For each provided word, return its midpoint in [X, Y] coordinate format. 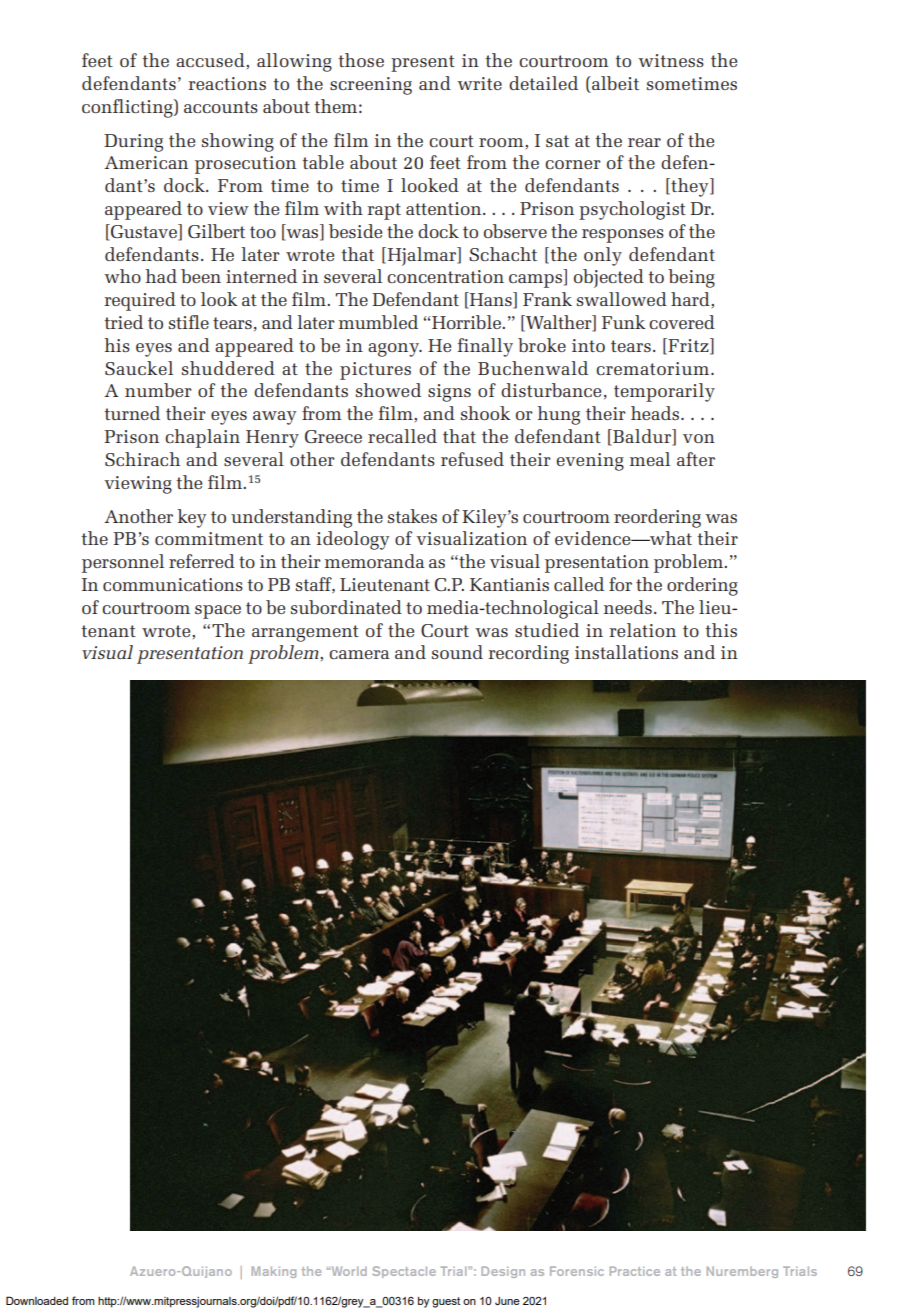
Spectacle [404, 1272]
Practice [635, 1271]
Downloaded [37, 1300]
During [133, 143]
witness [671, 60]
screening [371, 86]
